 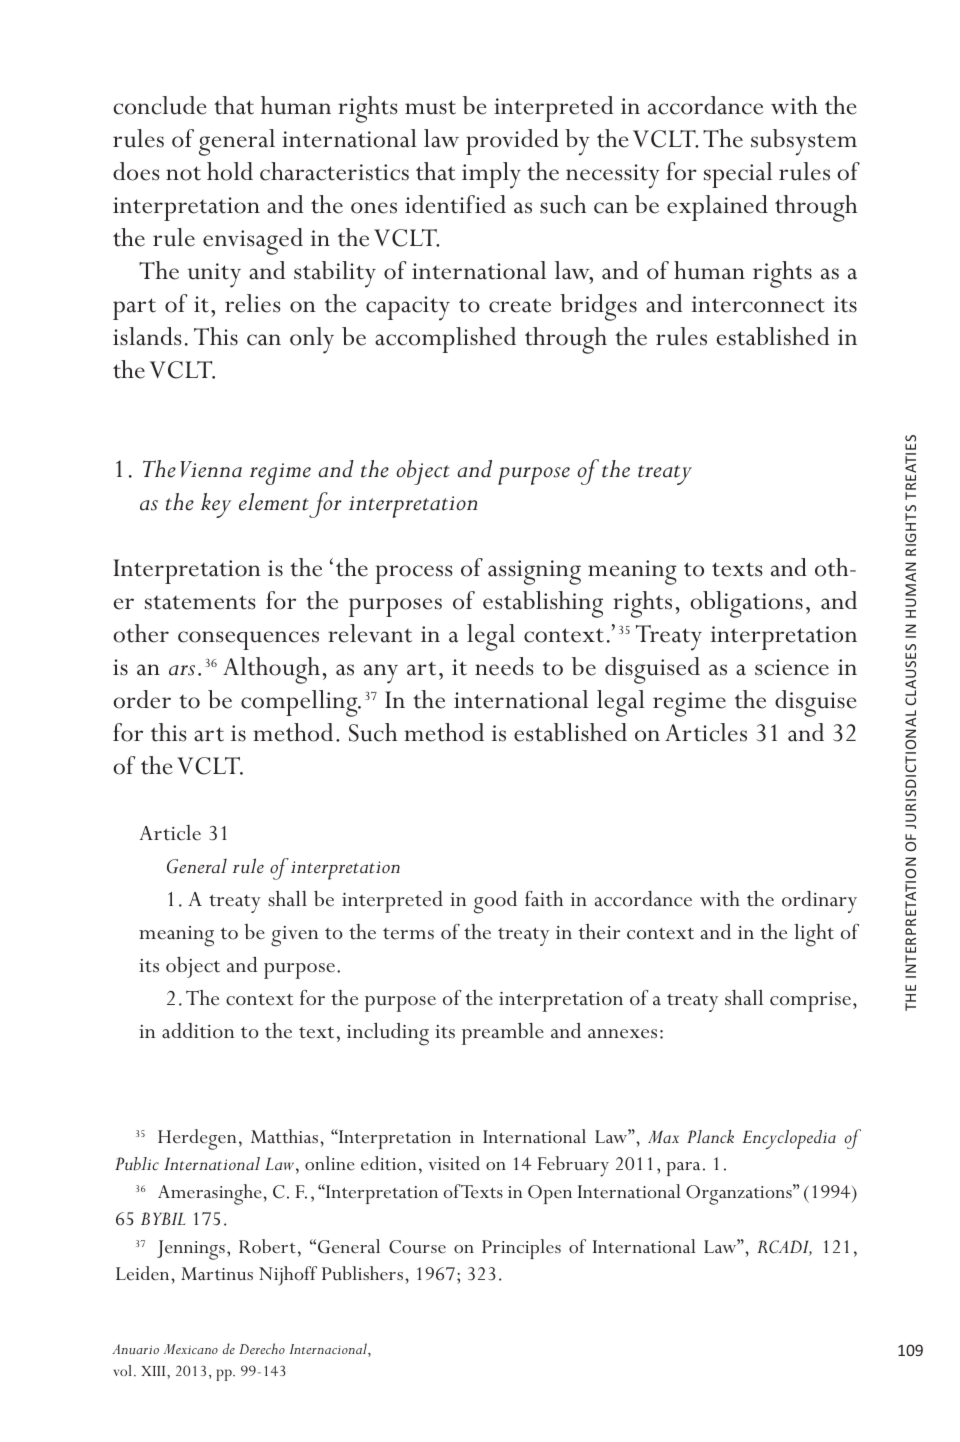 I want to click on needs, so click(x=504, y=666).
